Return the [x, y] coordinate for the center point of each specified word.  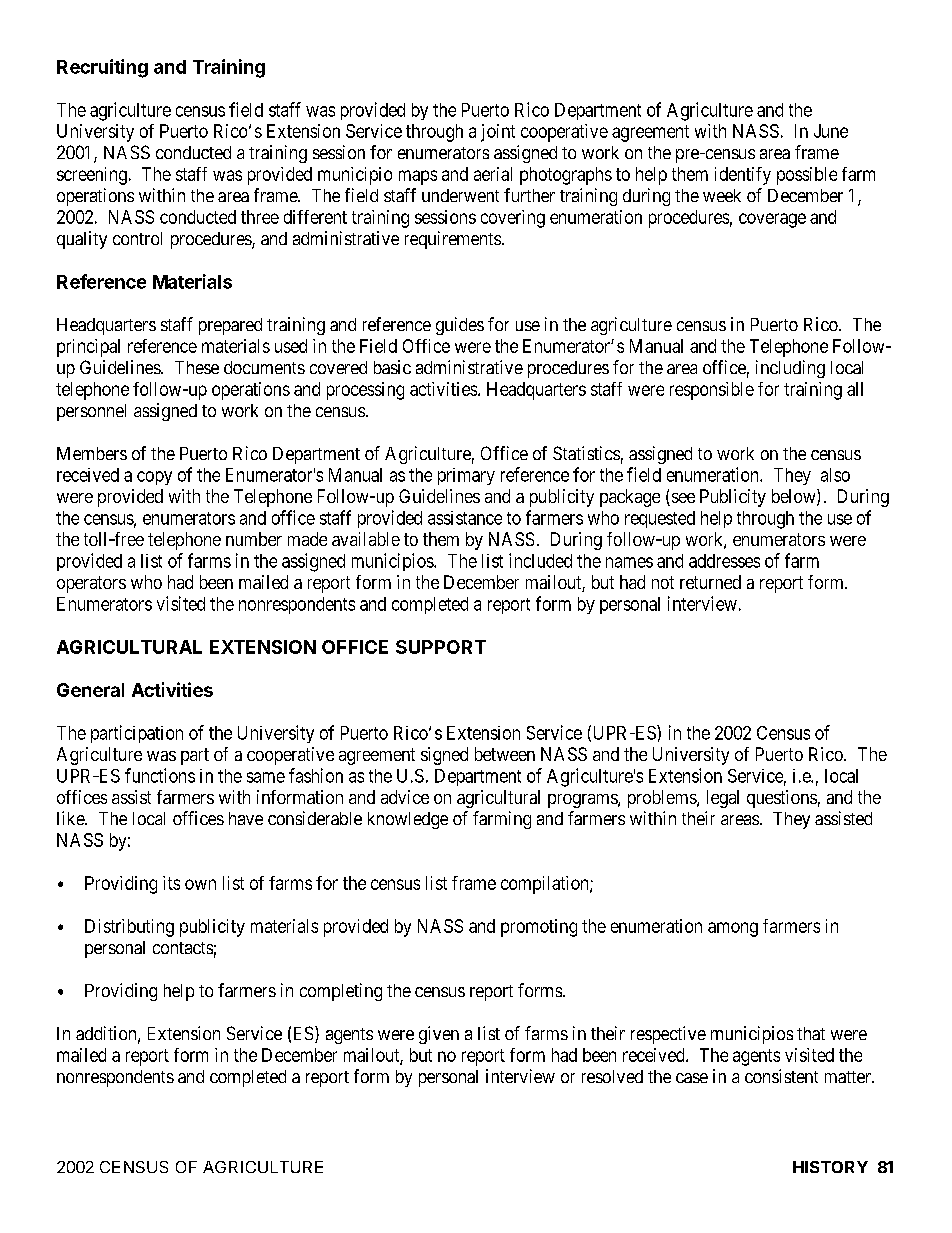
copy [154, 478]
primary [466, 476]
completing [341, 992]
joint [498, 133]
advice [405, 797]
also [835, 475]
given [439, 1035]
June [831, 131]
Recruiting [102, 68]
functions [160, 775]
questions [782, 799]
